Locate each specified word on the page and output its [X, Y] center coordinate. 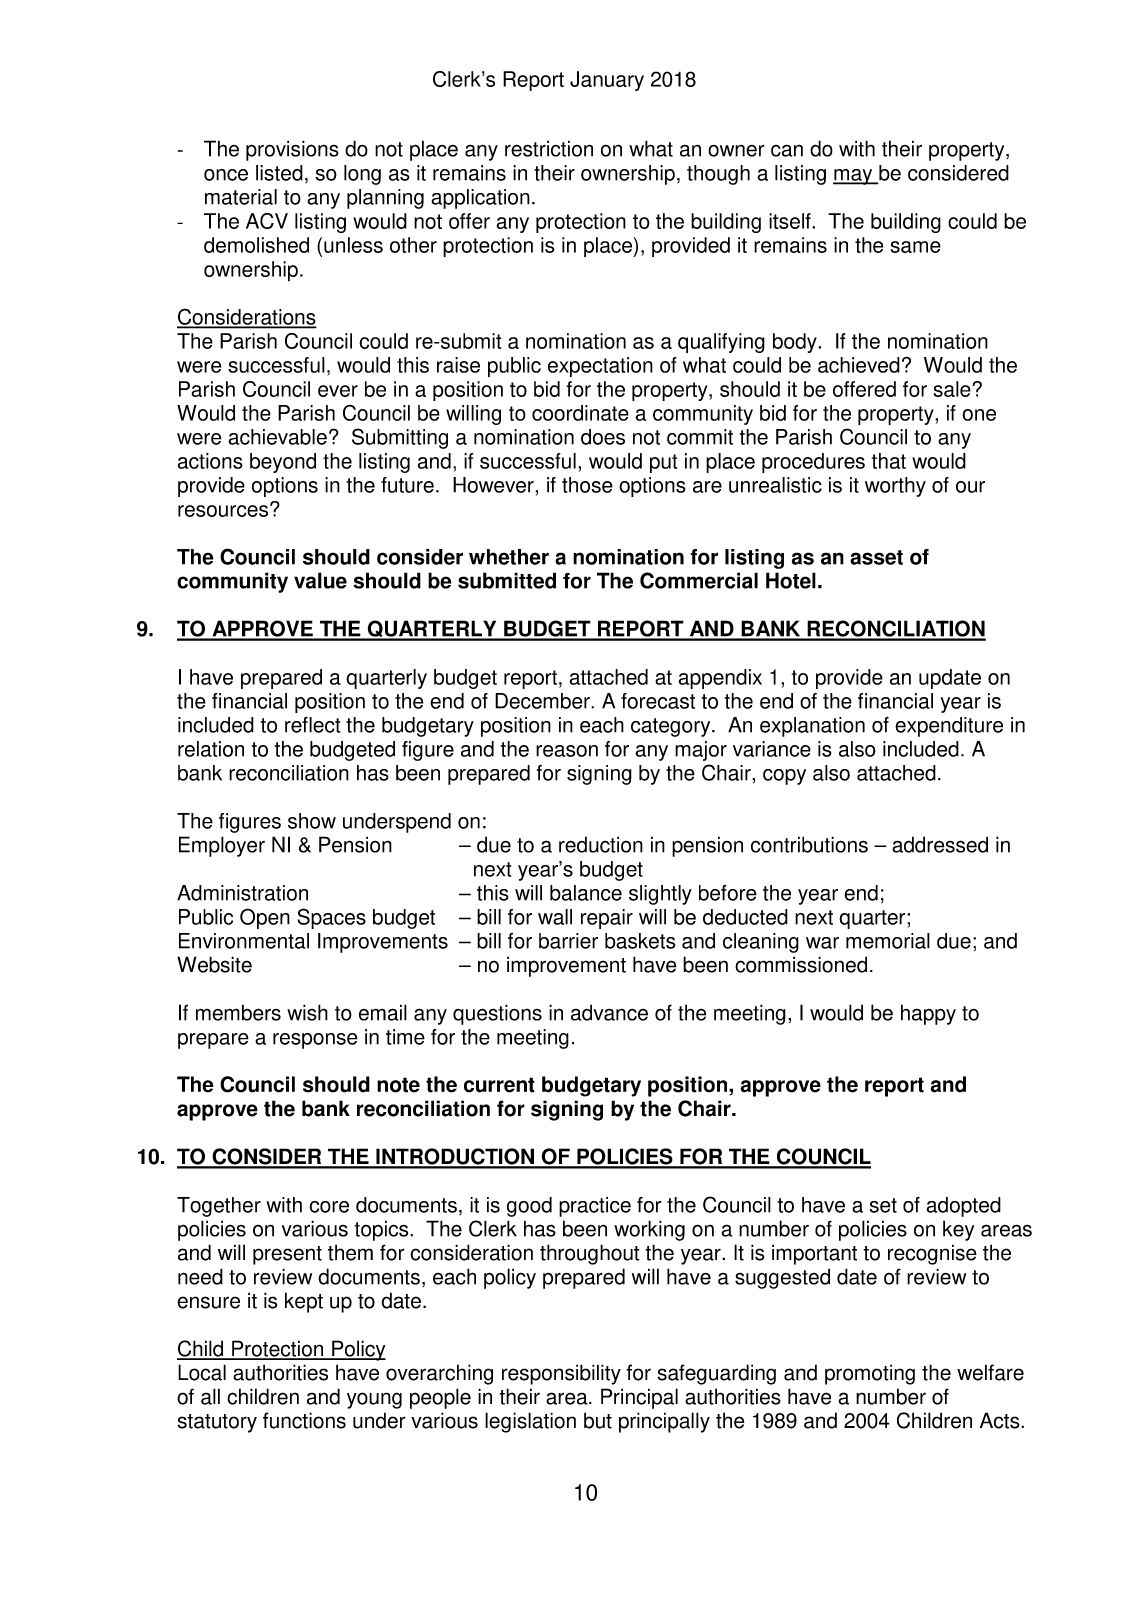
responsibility [561, 1374]
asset [876, 557]
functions [304, 1420]
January [607, 81]
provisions [292, 150]
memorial [888, 941]
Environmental [244, 941]
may [854, 177]
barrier [568, 941]
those [587, 485]
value [320, 580]
